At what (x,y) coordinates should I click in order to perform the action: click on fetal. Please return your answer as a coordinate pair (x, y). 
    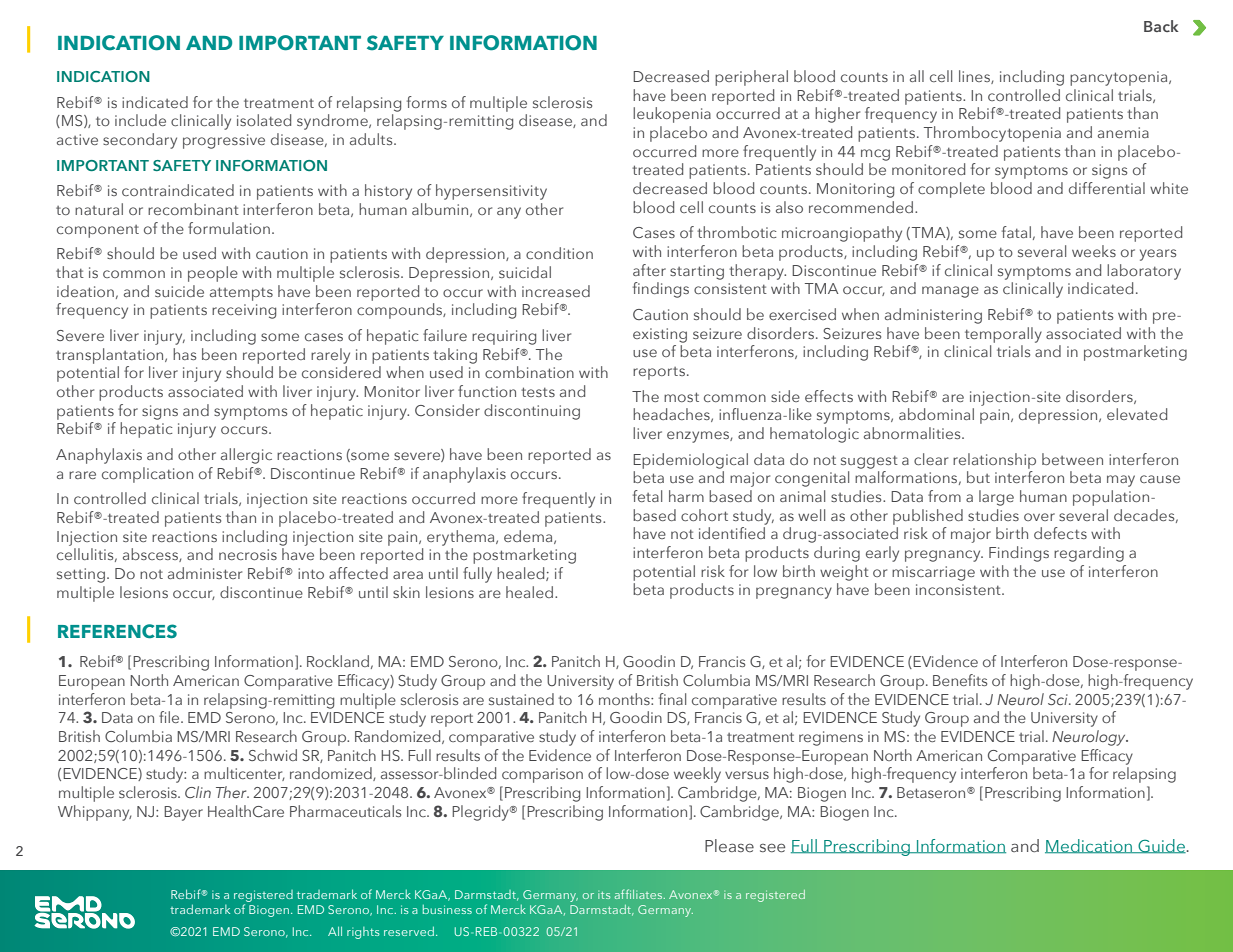
    Looking at the image, I should click on (647, 496).
